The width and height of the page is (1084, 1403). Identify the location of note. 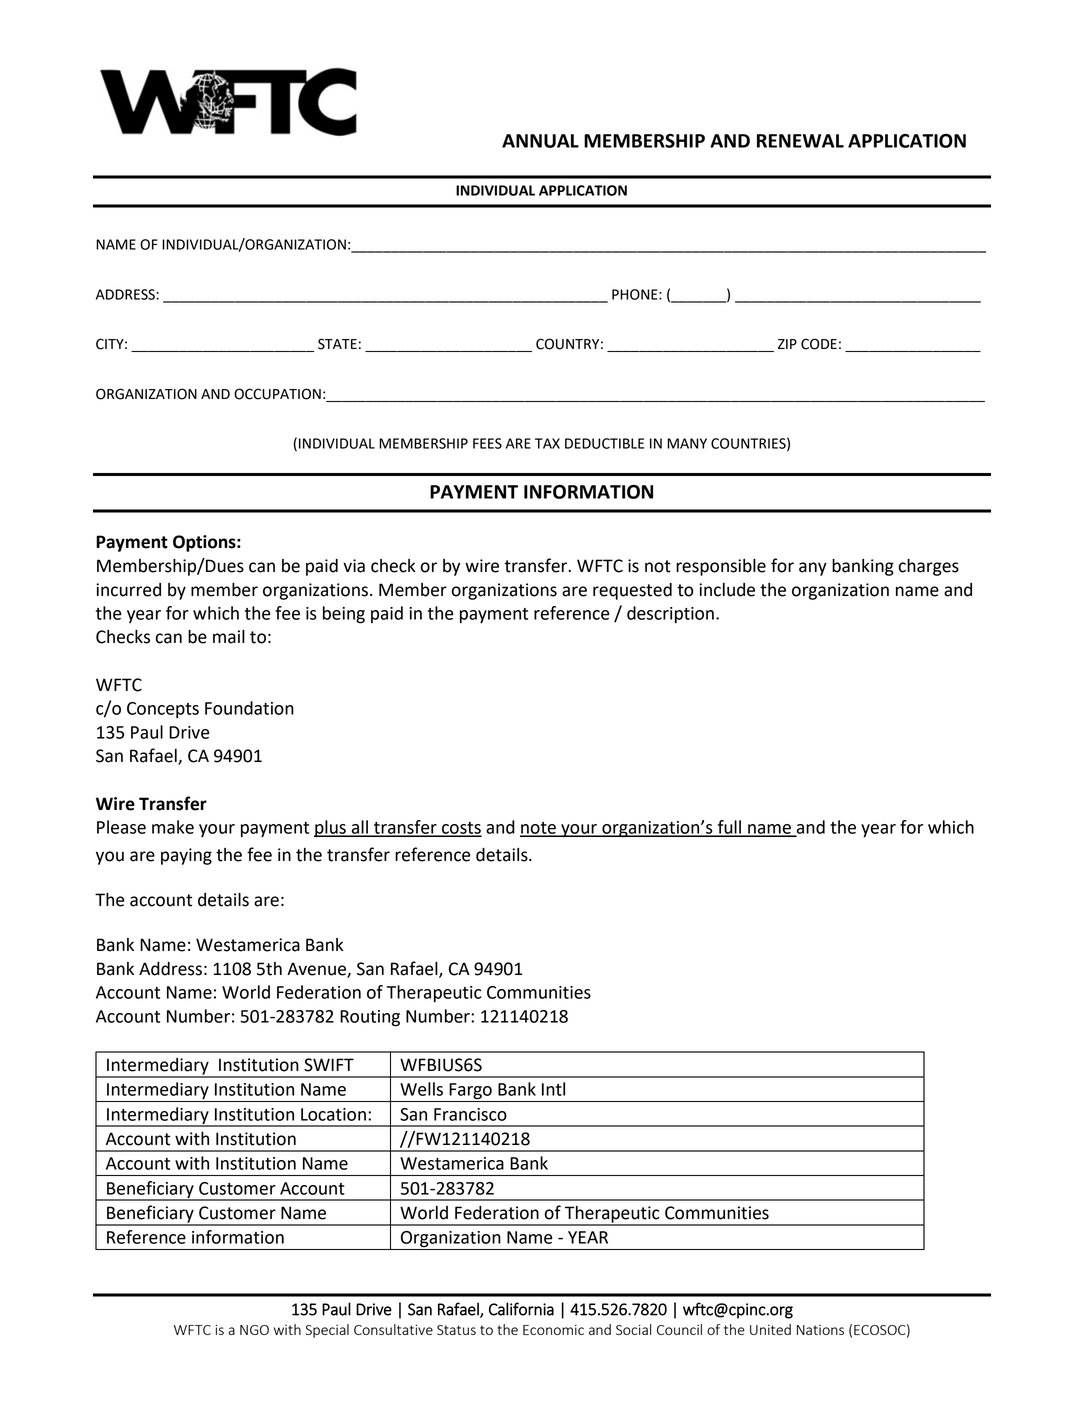
(539, 829).
